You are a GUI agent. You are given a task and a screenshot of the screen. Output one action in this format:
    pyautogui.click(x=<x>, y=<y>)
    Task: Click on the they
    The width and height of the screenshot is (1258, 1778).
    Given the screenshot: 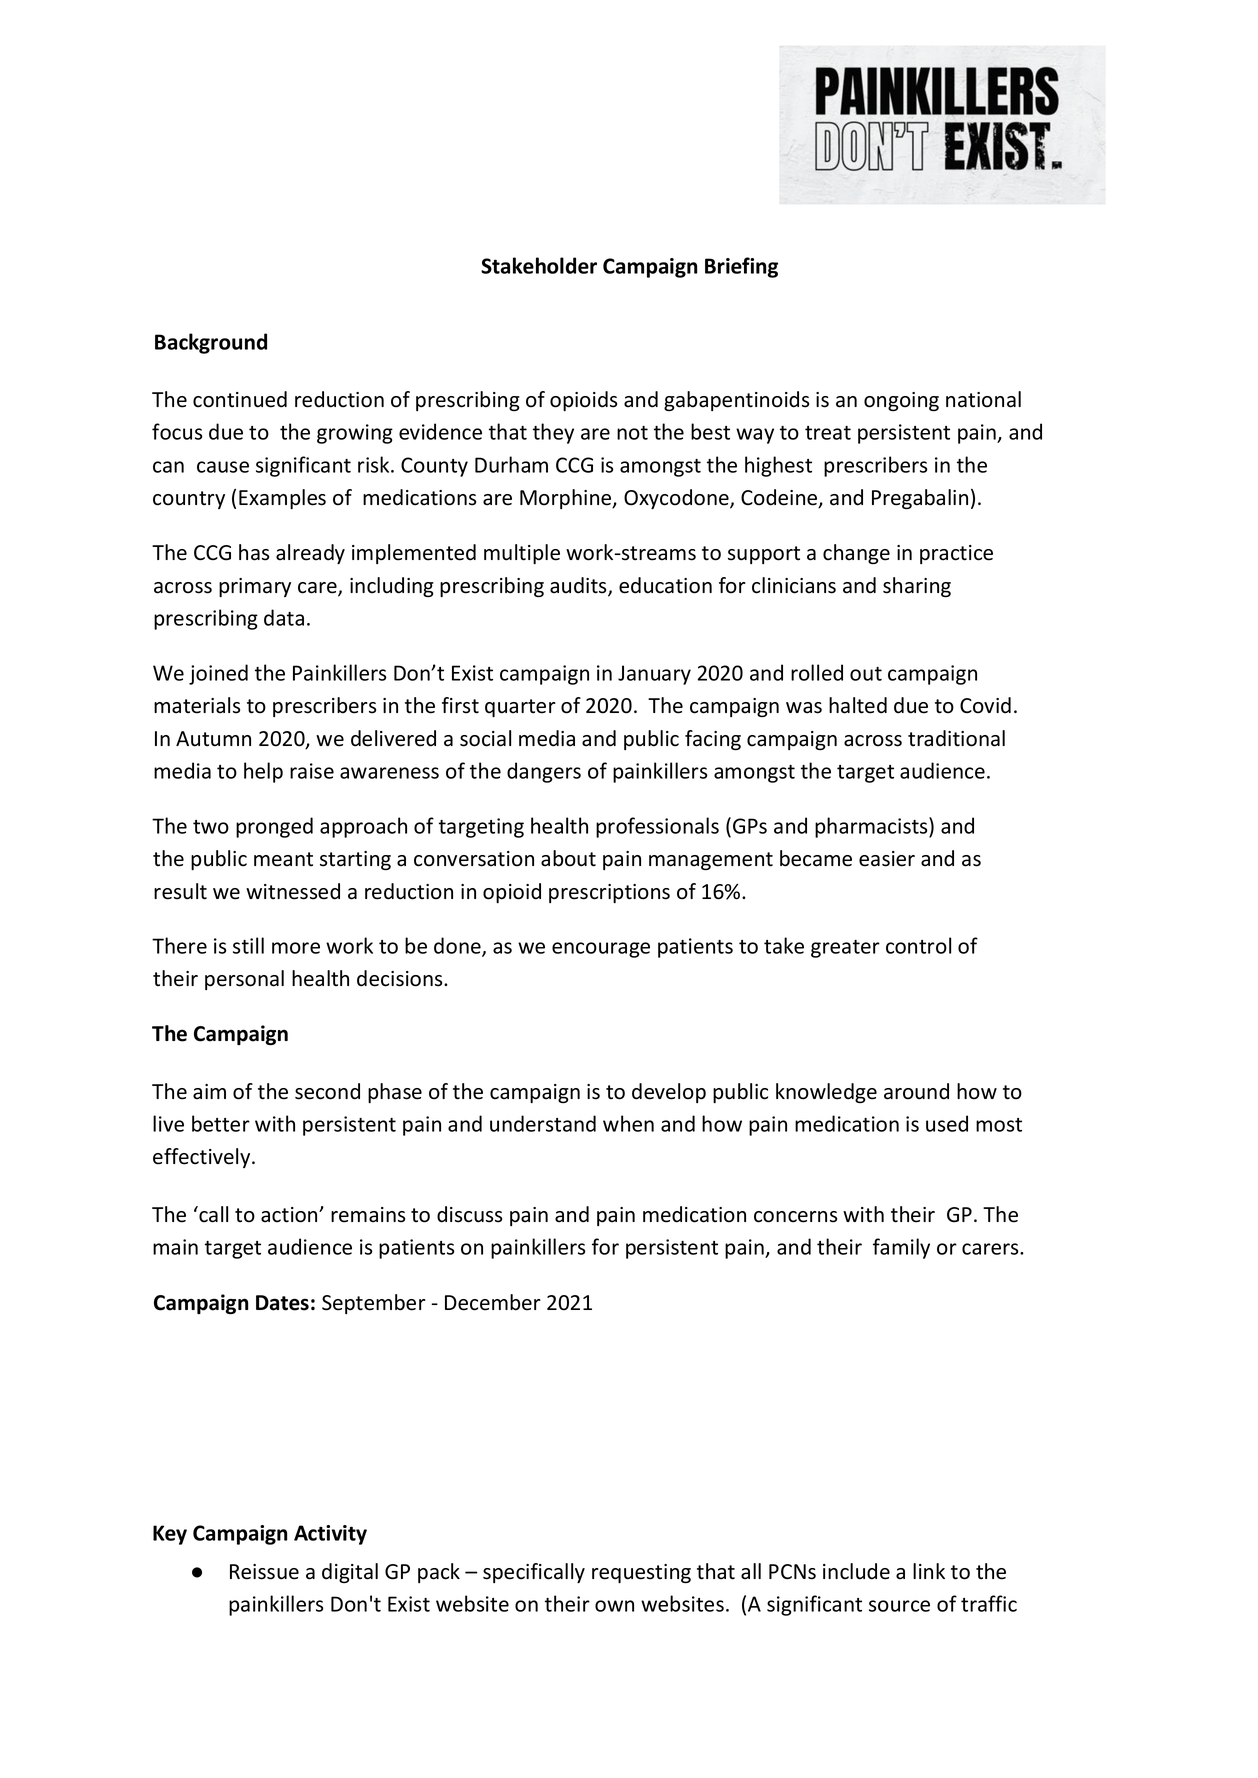 What is the action you would take?
    pyautogui.click(x=553, y=433)
